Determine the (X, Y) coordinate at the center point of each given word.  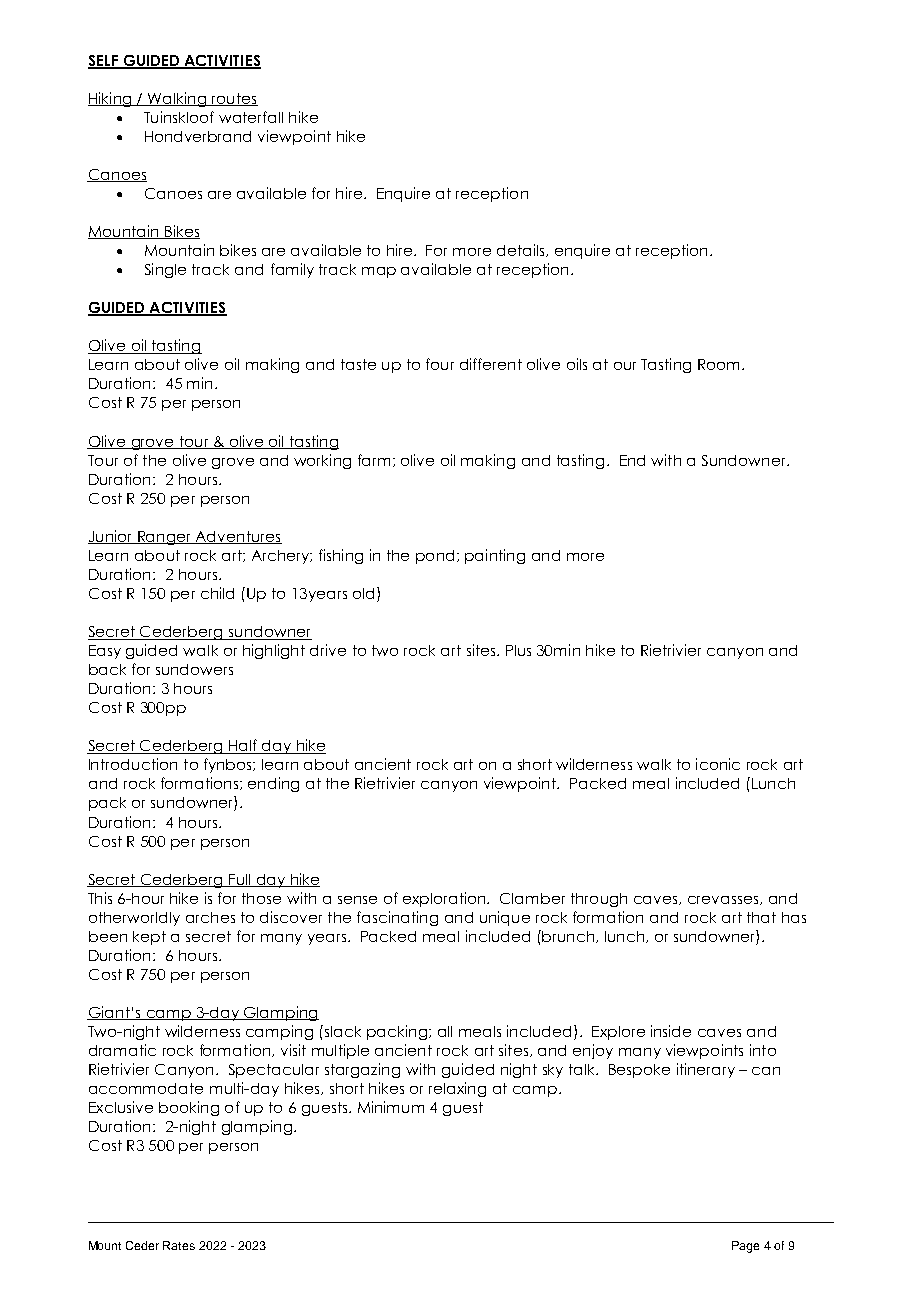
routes (234, 99)
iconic (718, 764)
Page (745, 1247)
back (107, 669)
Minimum (391, 1107)
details (522, 250)
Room (718, 364)
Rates (179, 1245)
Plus (518, 650)
